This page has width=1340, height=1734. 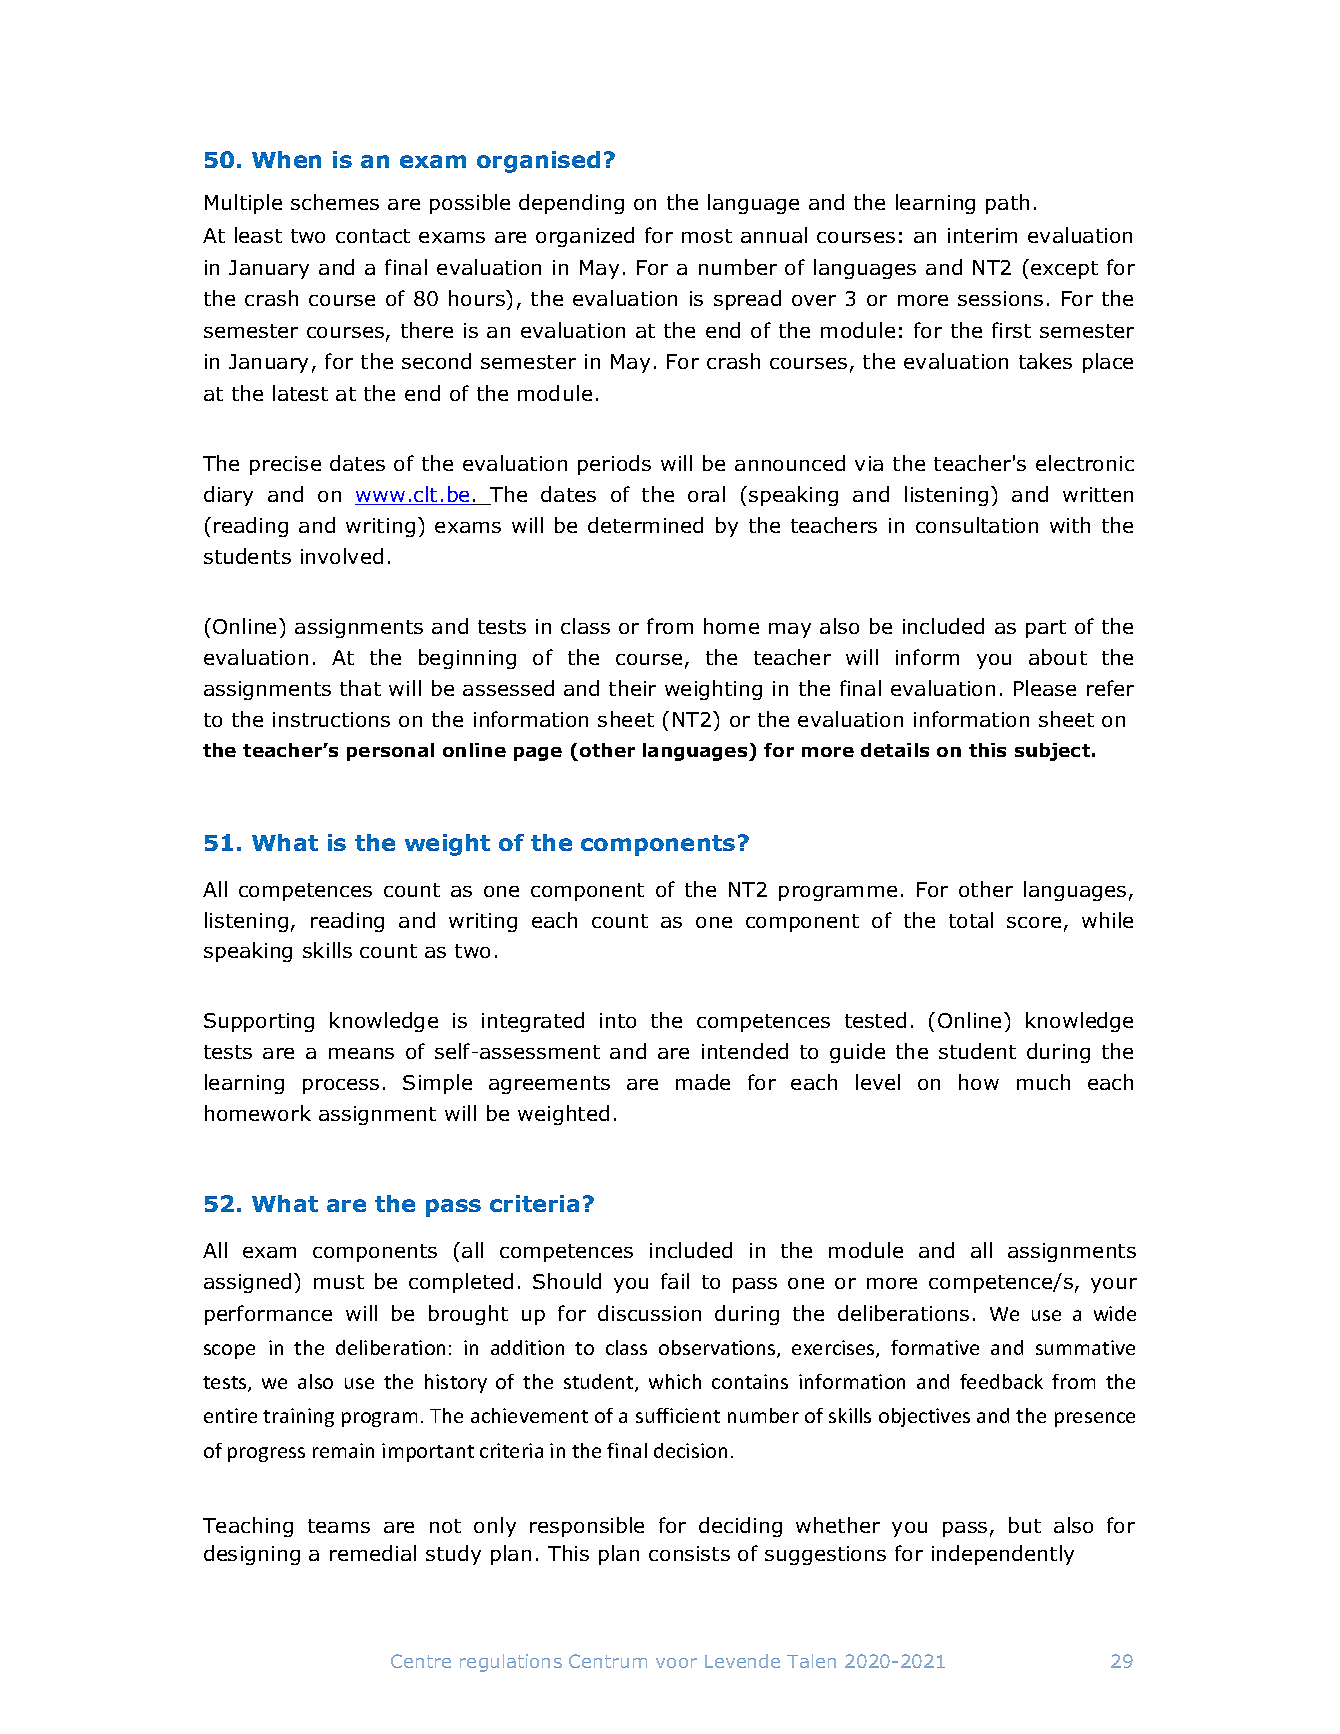 I want to click on remedial, so click(x=373, y=1553).
